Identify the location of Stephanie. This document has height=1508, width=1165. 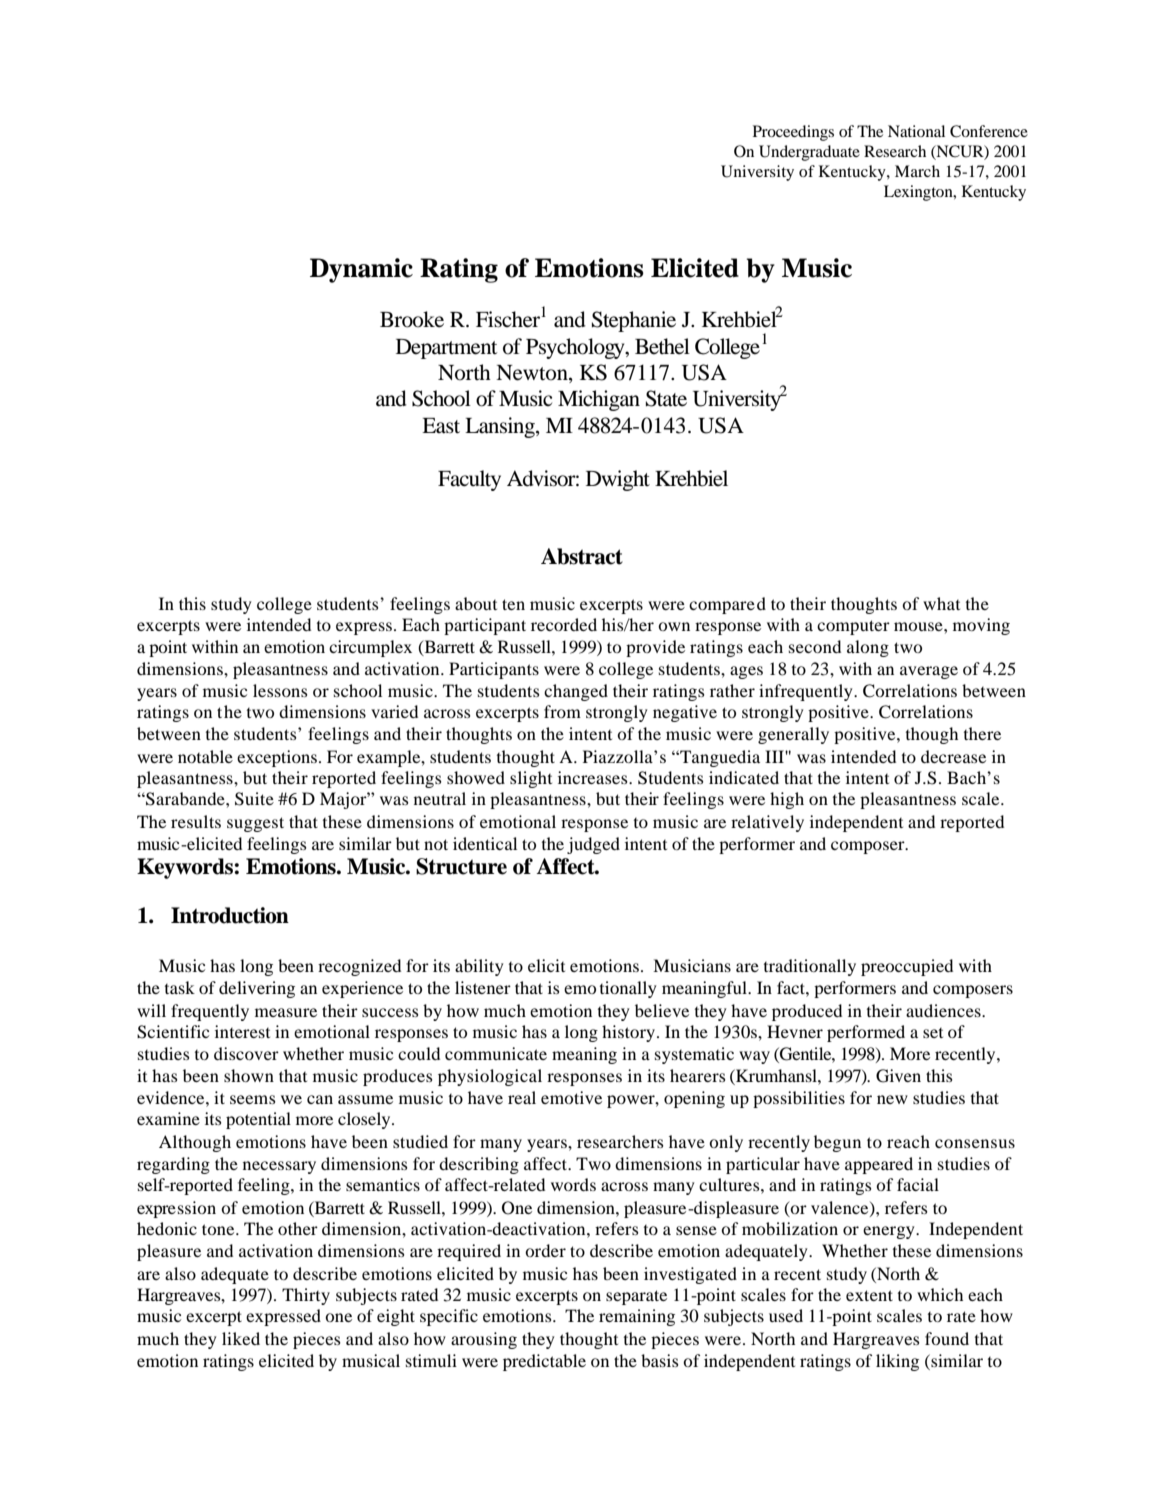
(634, 321).
